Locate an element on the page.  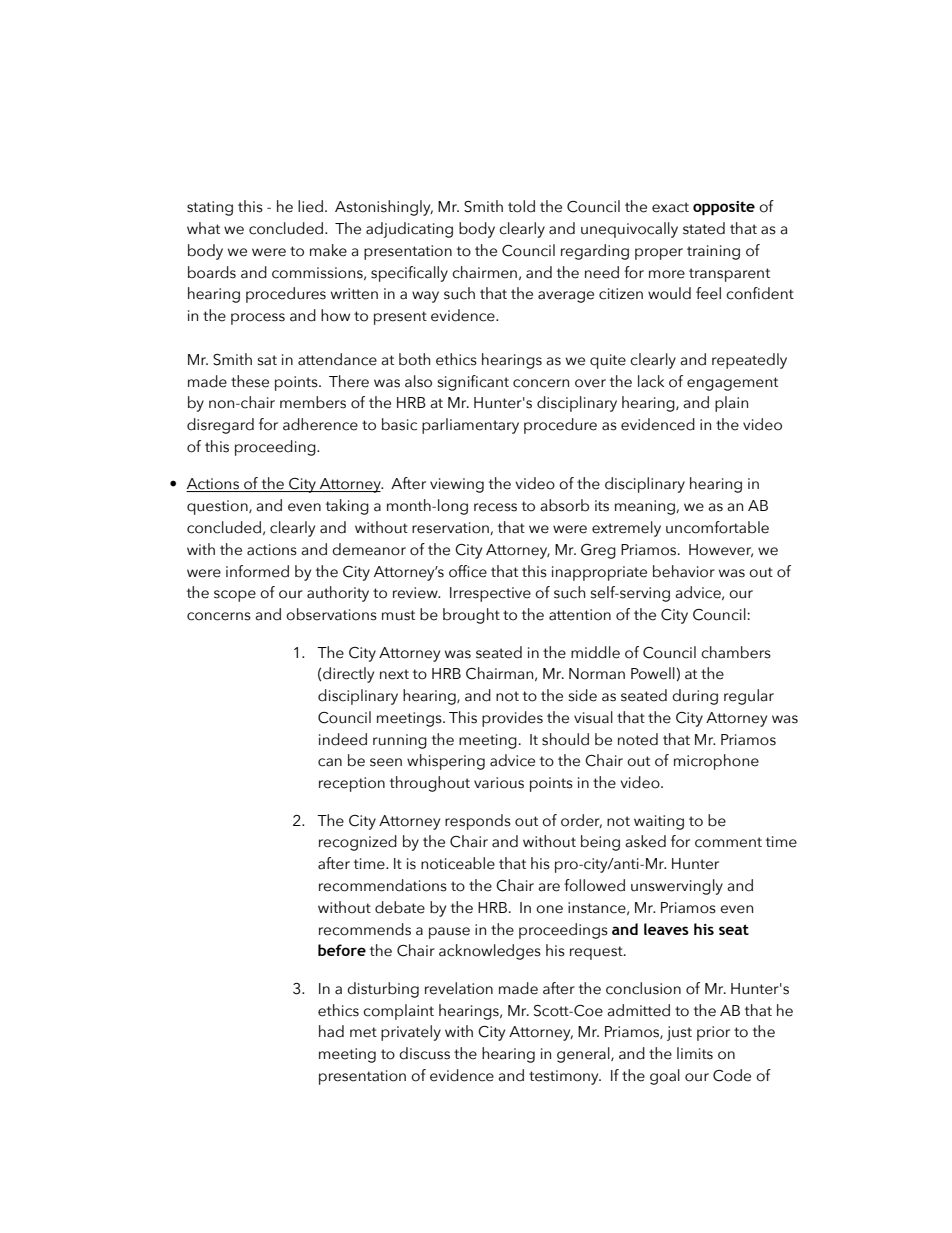
lied is located at coordinates (310, 206).
